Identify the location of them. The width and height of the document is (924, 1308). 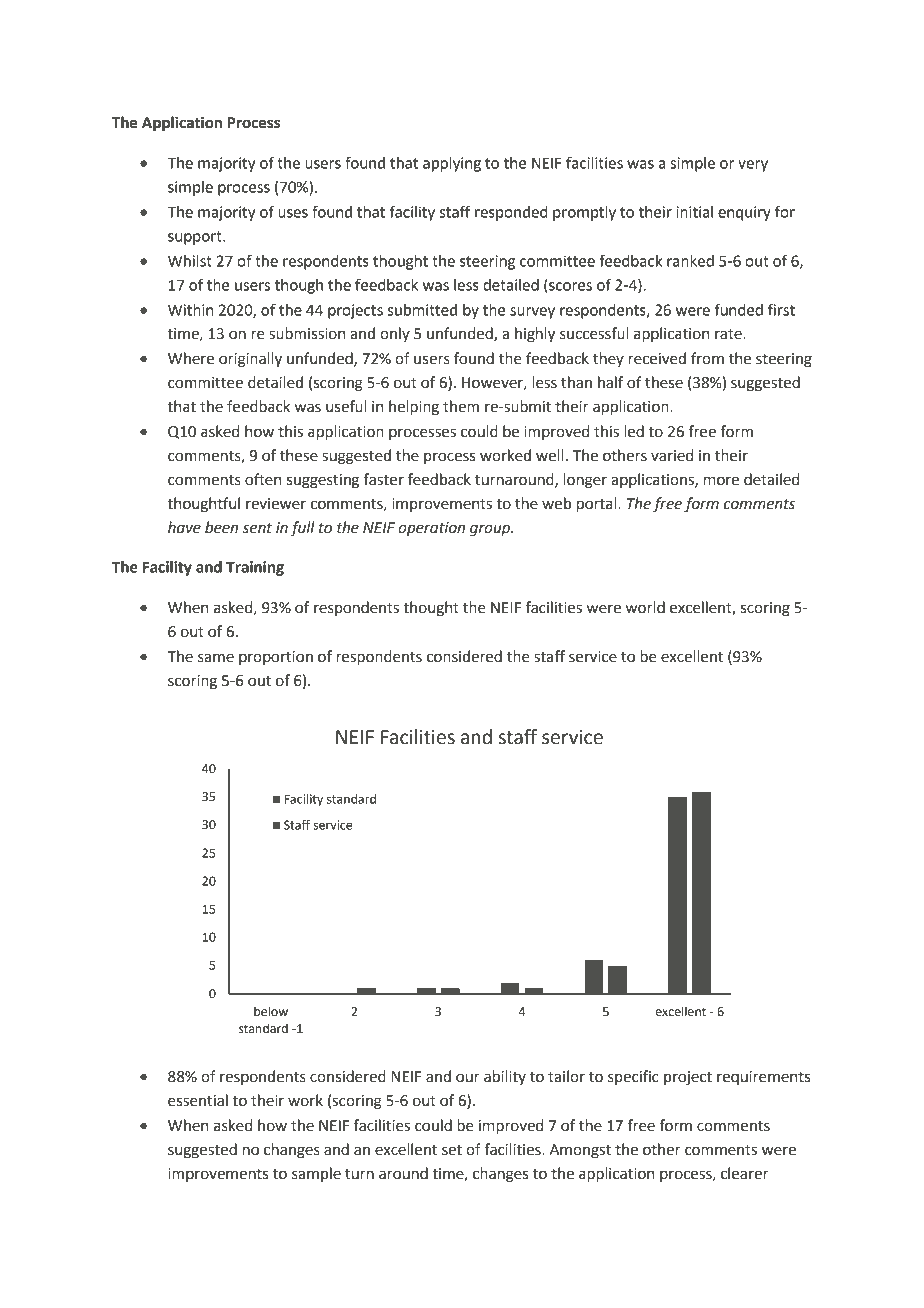
(461, 406).
